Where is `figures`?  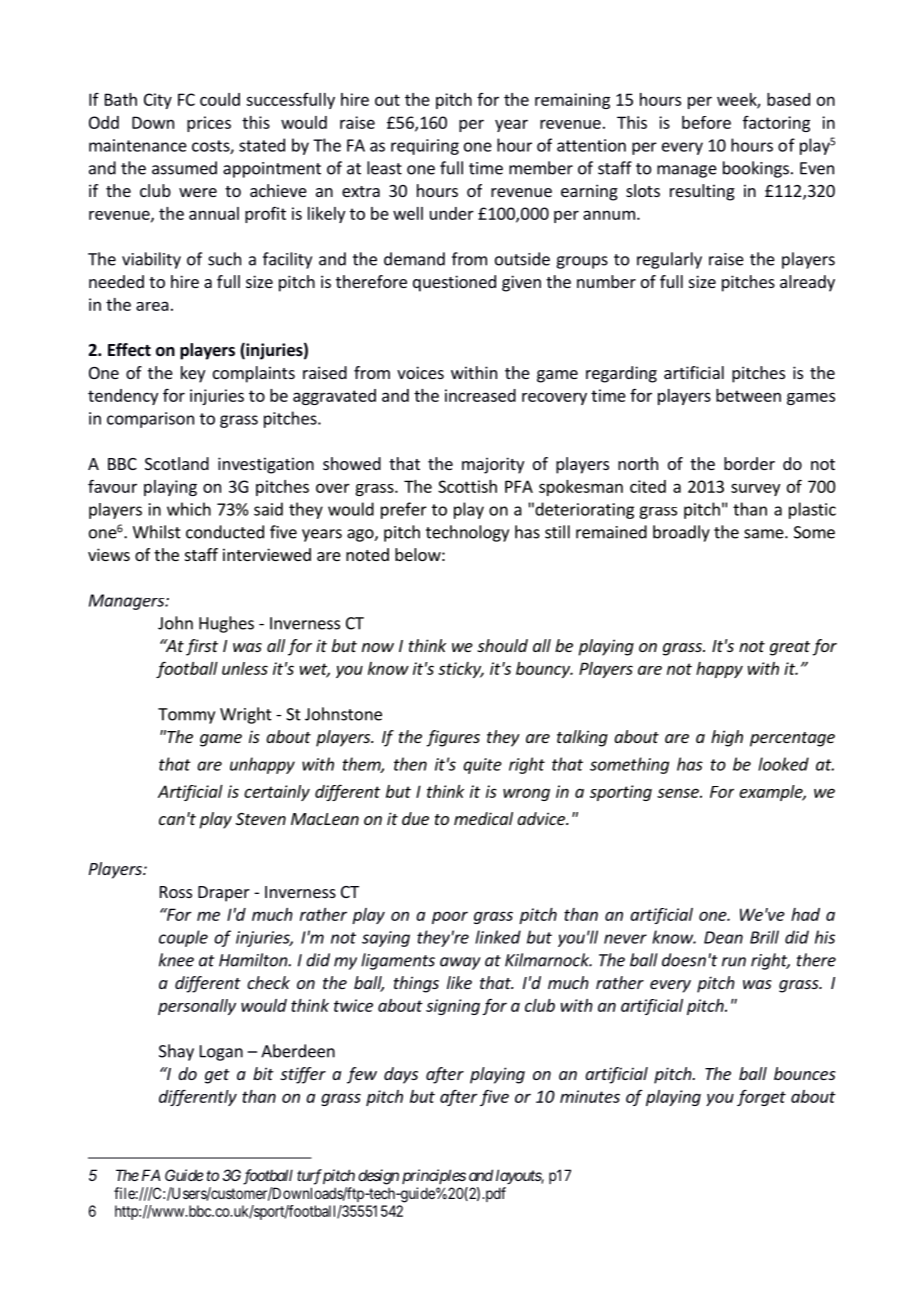 figures is located at coordinates (453, 738).
